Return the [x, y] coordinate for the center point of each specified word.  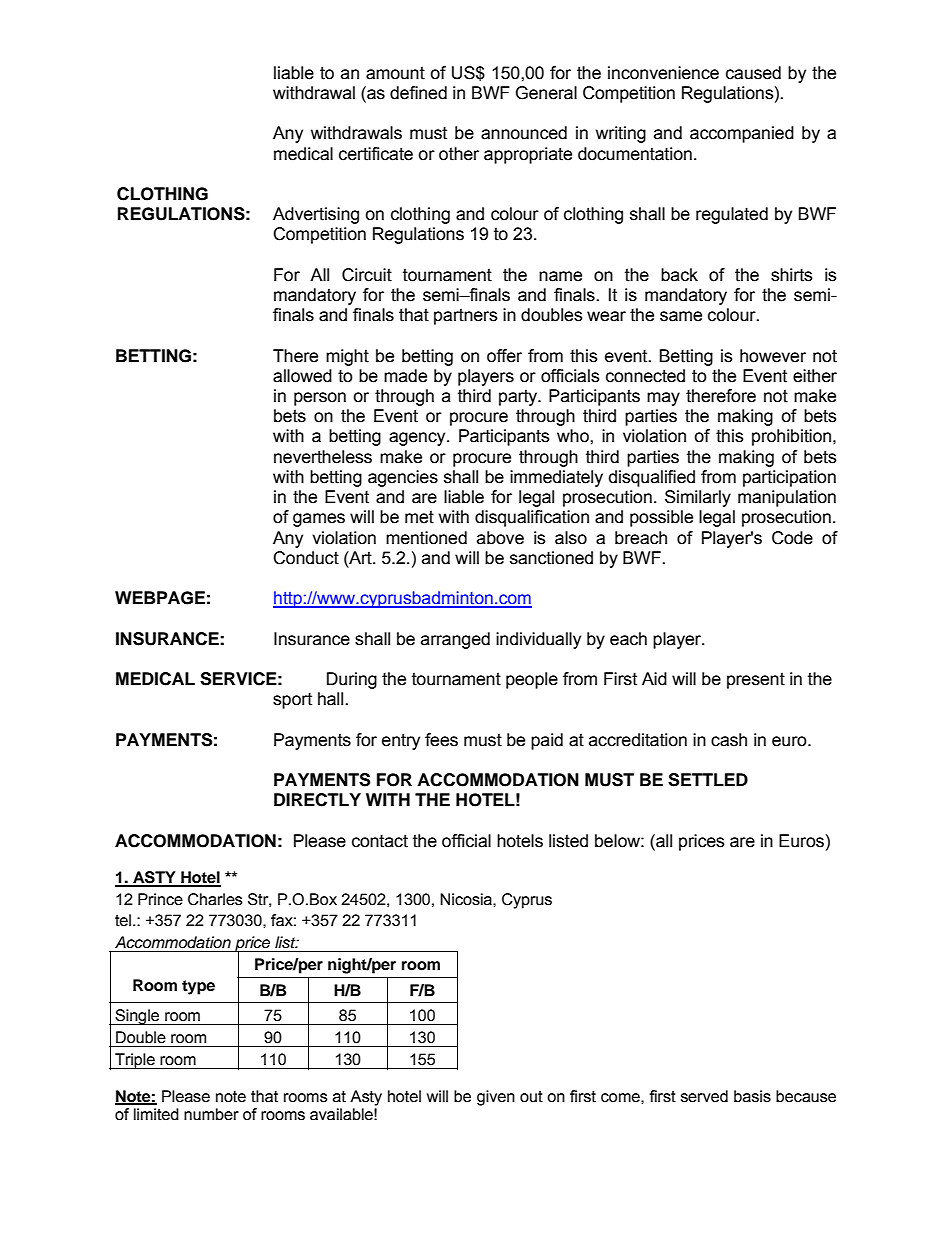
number [211, 1114]
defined [418, 93]
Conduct [306, 558]
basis [752, 1096]
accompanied [742, 134]
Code [792, 538]
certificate [376, 154]
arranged [455, 640]
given [496, 1098]
